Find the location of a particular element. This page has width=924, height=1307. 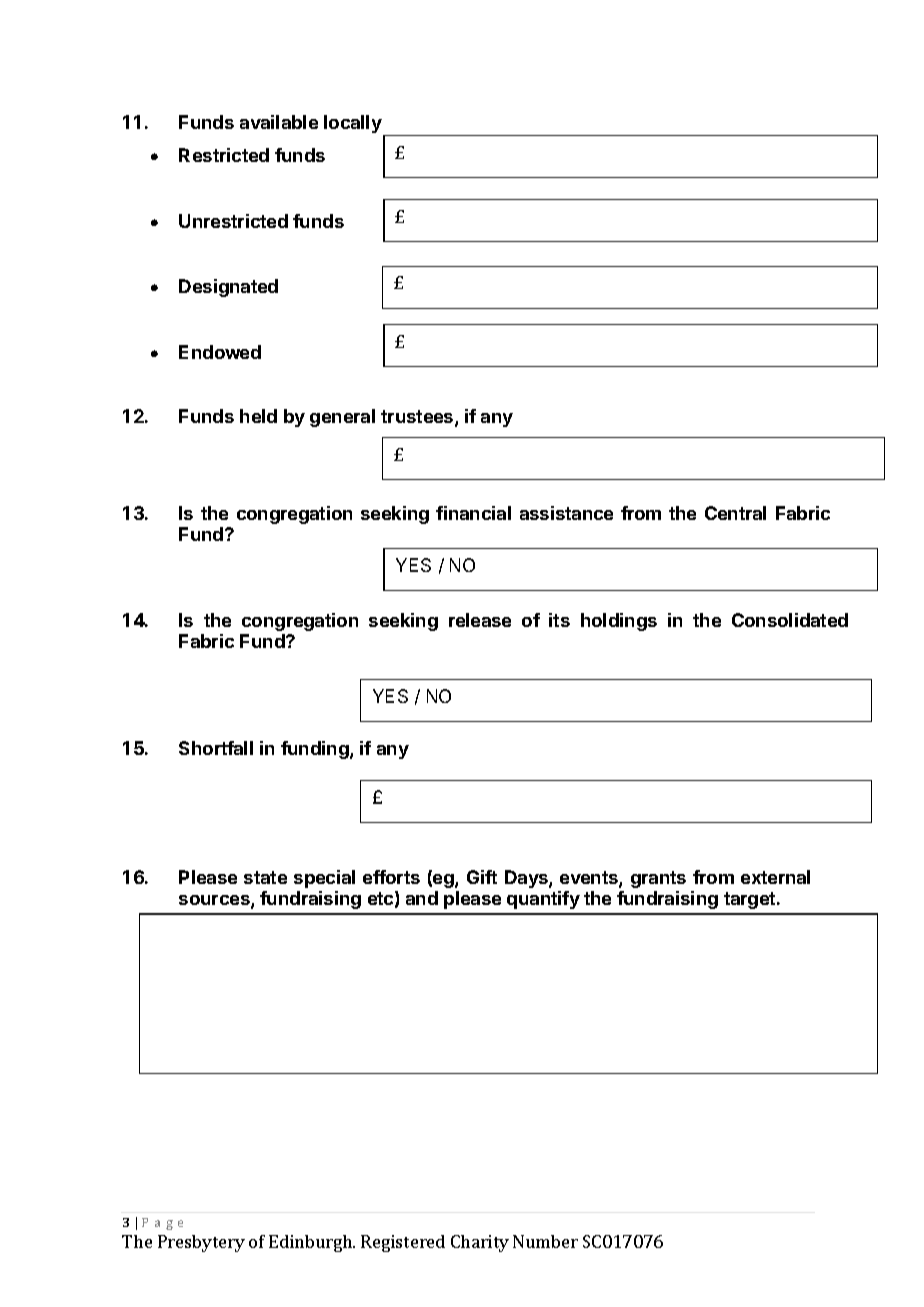

Number is located at coordinates (545, 1241).
